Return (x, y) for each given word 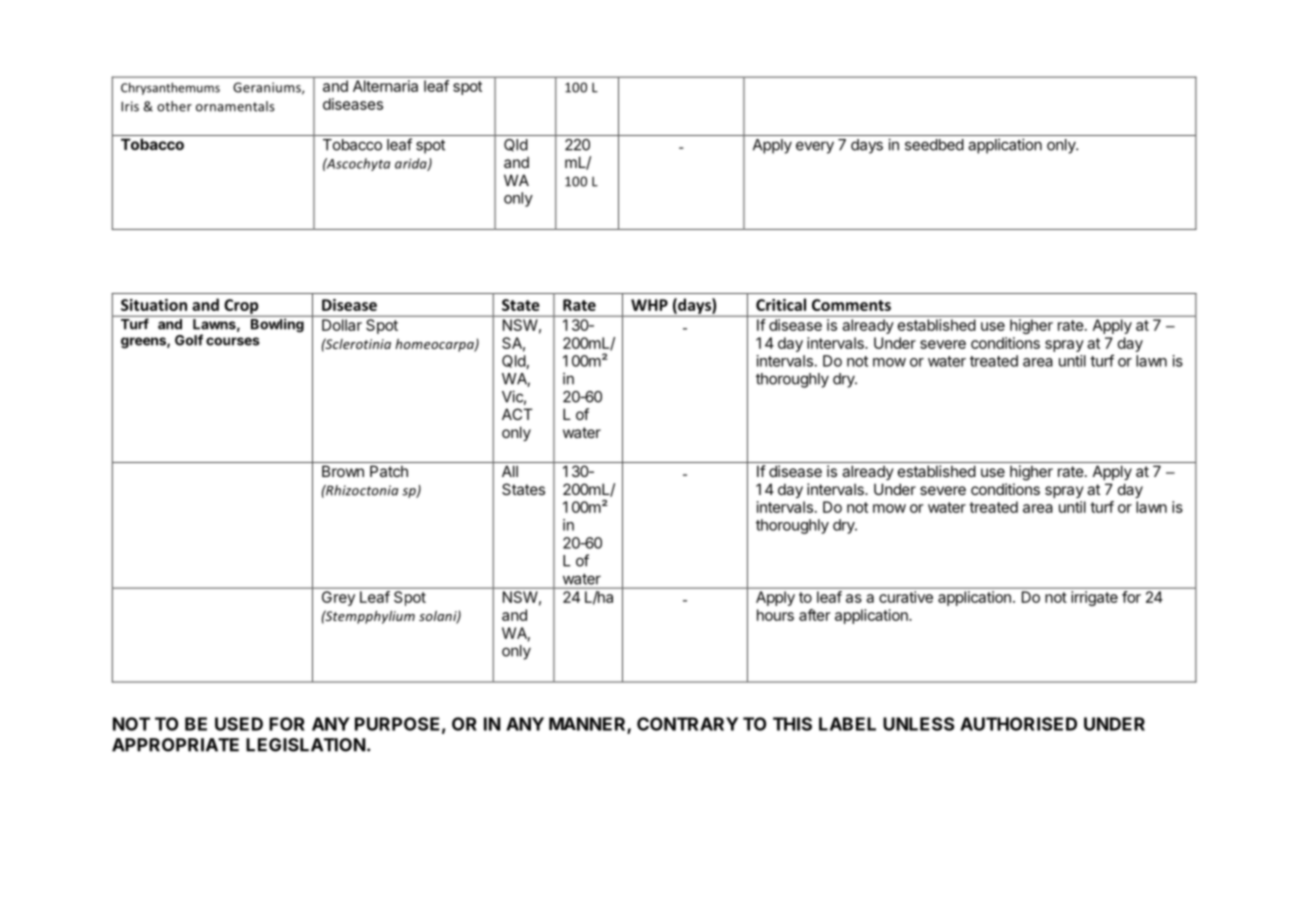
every (815, 147)
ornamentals (235, 106)
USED (239, 724)
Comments (851, 305)
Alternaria (385, 86)
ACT (517, 414)
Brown (343, 471)
